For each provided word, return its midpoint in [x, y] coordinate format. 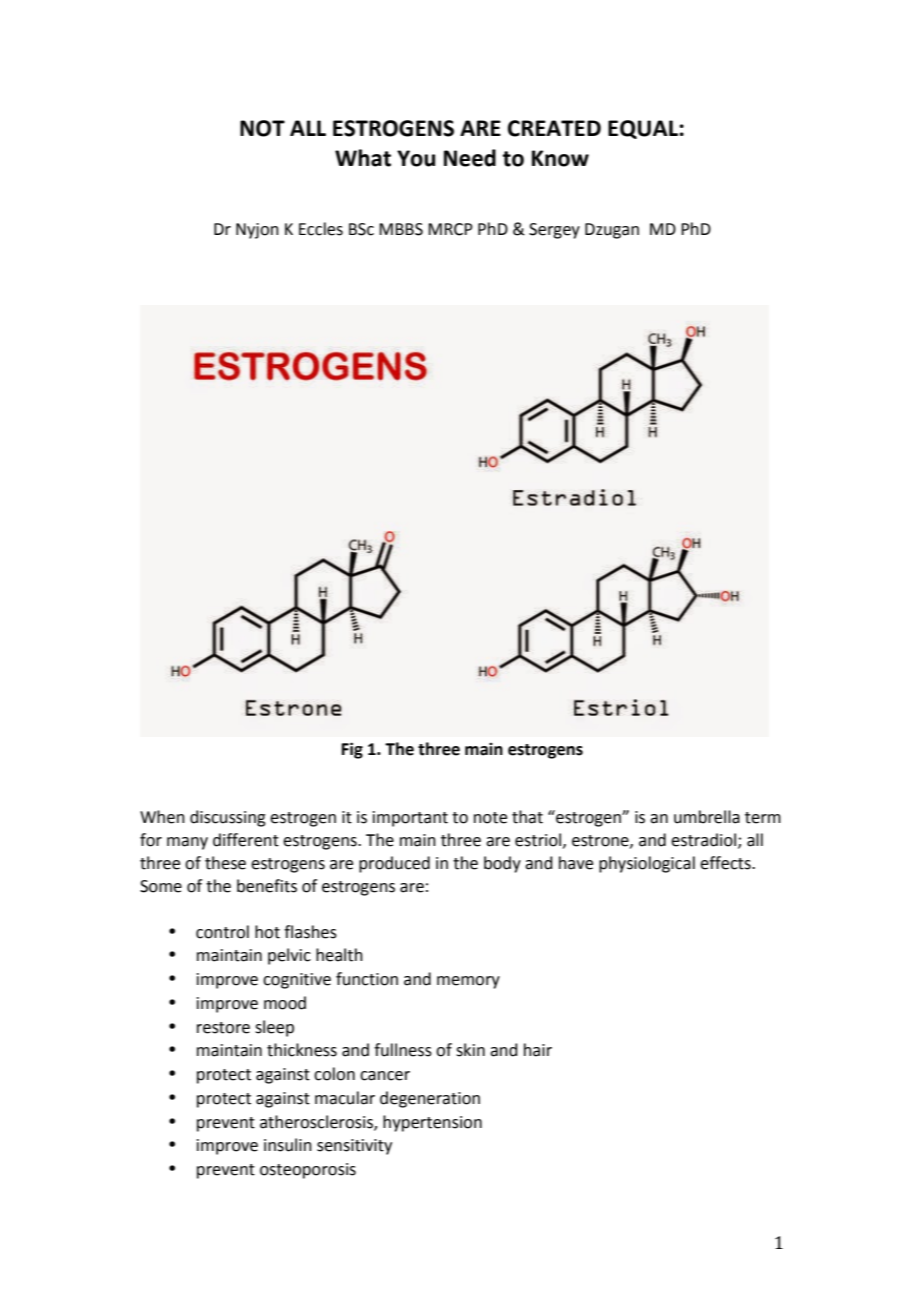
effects [726, 863]
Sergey [554, 231]
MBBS [401, 229]
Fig [352, 750]
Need [470, 158]
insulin [288, 1145]
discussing [228, 818]
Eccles [321, 229]
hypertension [432, 1123]
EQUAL [643, 129]
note [490, 818]
